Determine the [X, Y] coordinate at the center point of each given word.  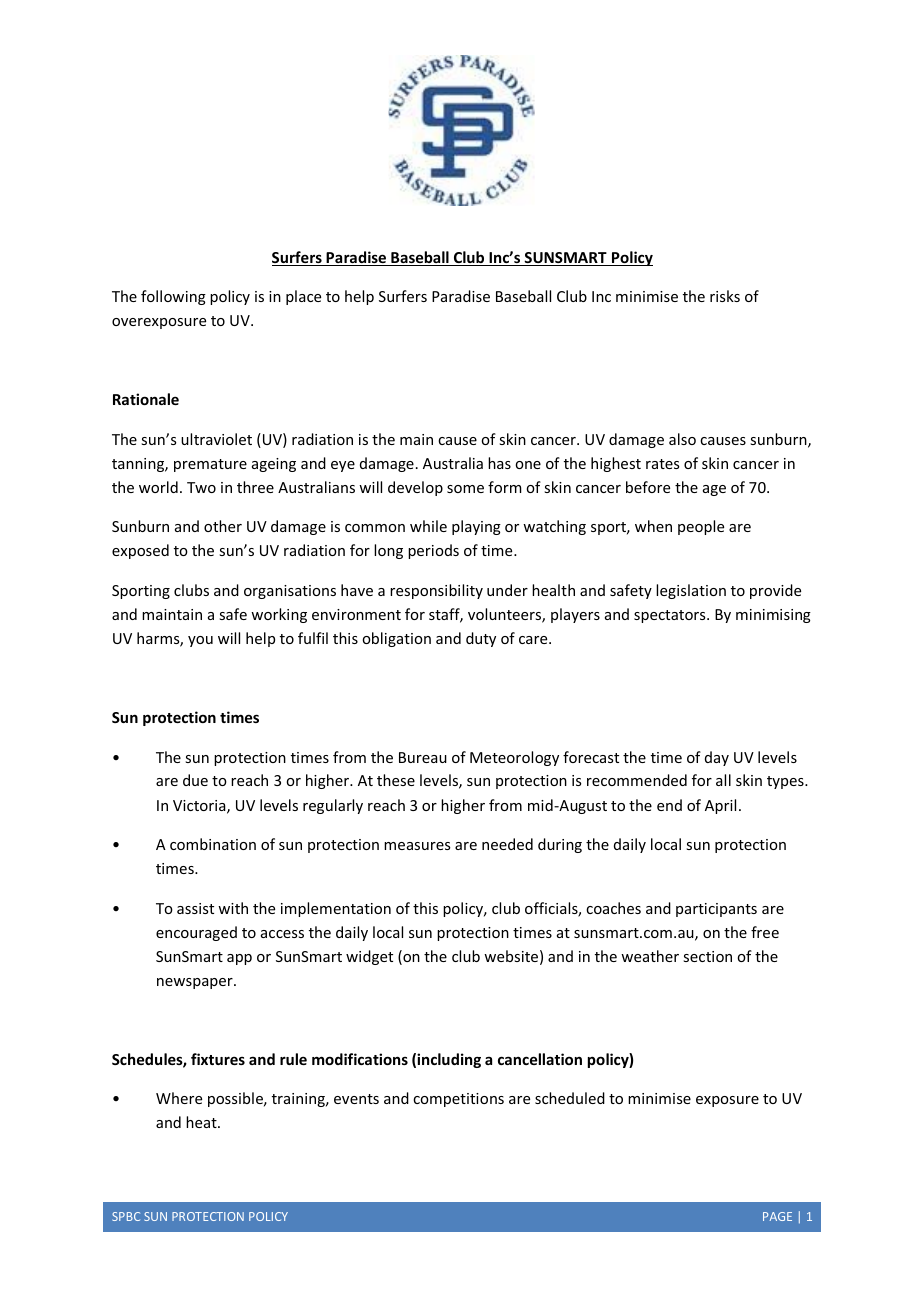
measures [417, 846]
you [200, 641]
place [303, 297]
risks [725, 296]
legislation [691, 591]
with [233, 908]
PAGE [777, 1216]
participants [716, 910]
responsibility [436, 591]
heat [202, 1122]
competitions [458, 1100]
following [173, 297]
